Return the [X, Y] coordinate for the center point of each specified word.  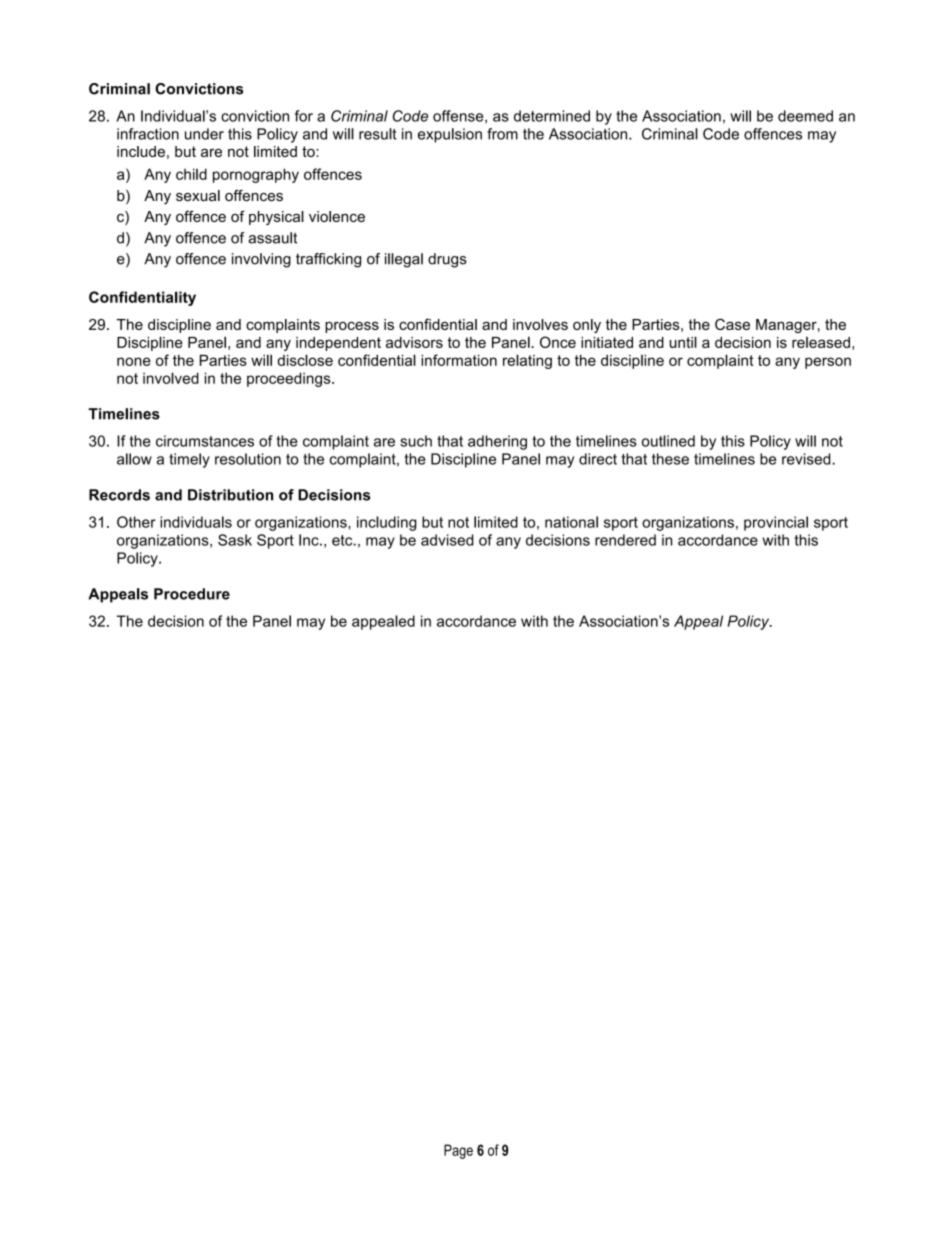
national [571, 522]
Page [458, 1151]
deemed [805, 116]
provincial [776, 523]
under [204, 134]
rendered [625, 540]
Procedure [192, 594]
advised [447, 540]
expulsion [450, 135]
